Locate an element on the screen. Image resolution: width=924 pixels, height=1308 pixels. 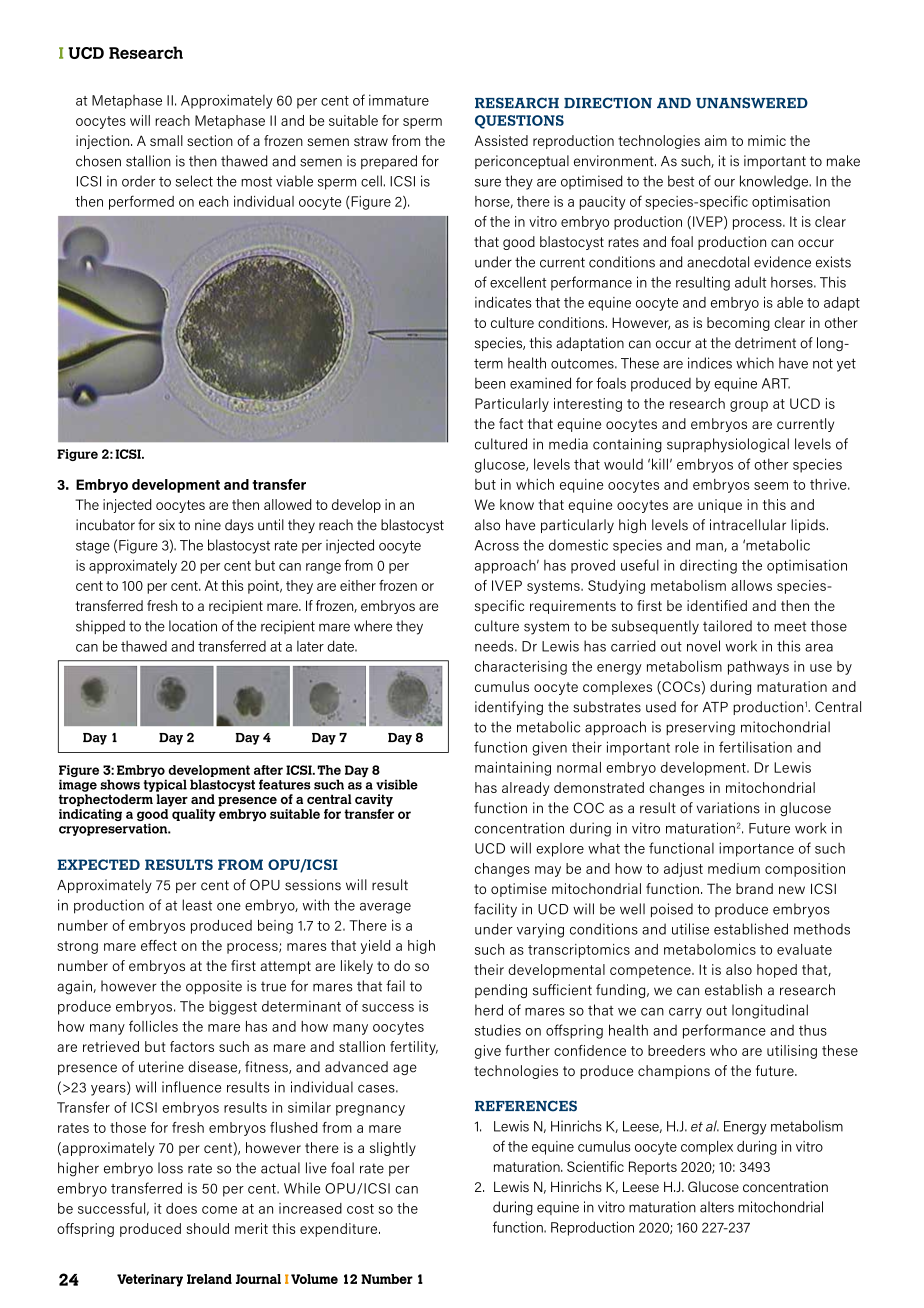
characterising is located at coordinates (521, 668).
